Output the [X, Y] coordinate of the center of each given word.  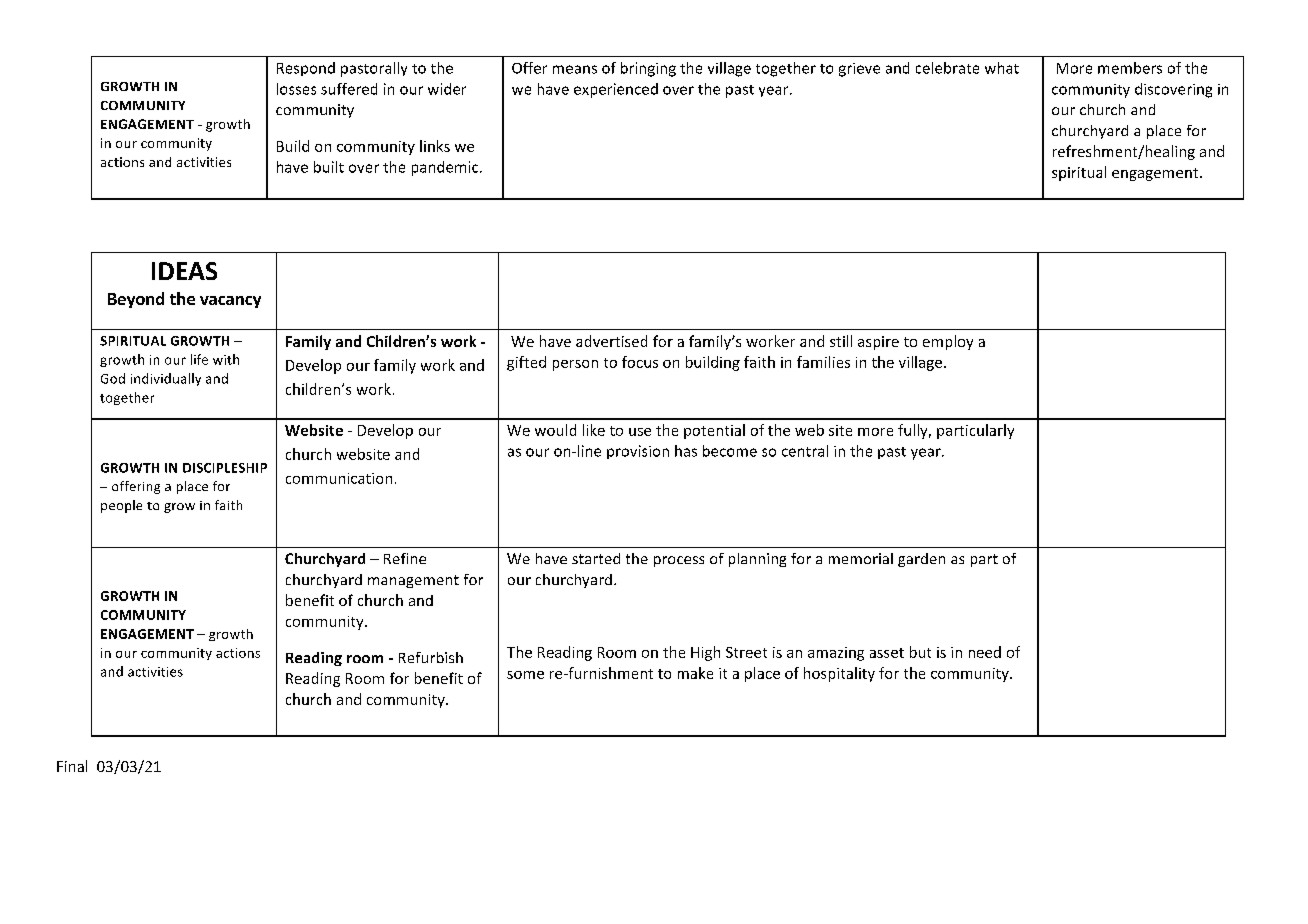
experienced [616, 90]
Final [72, 766]
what [1002, 68]
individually [166, 379]
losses [296, 89]
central [805, 451]
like [594, 430]
